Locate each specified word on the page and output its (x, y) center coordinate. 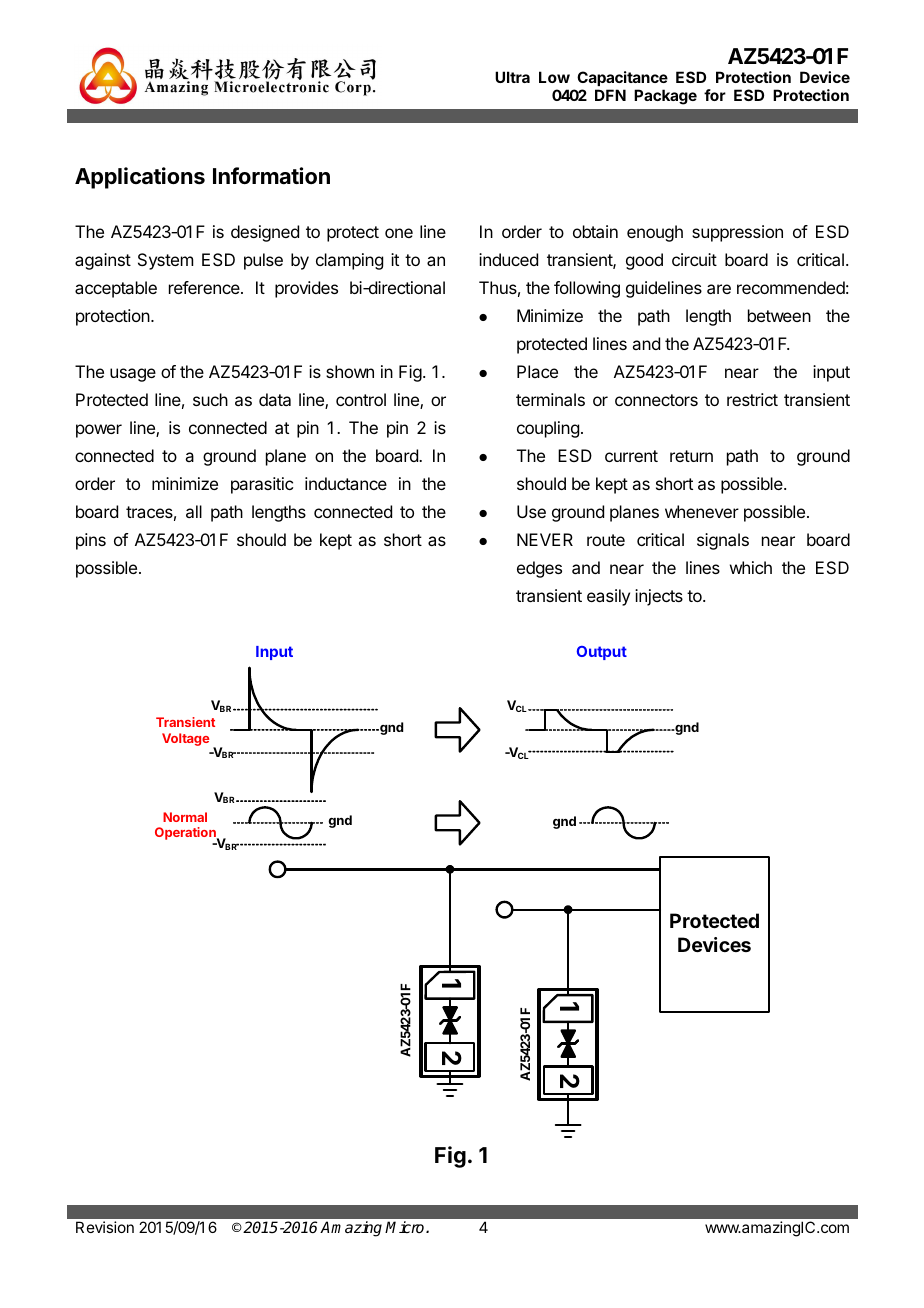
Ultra (512, 77)
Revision (105, 1227)
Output (602, 653)
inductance (346, 483)
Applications (140, 178)
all (194, 511)
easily (608, 597)
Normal (185, 817)
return (691, 456)
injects (659, 597)
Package (665, 97)
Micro (406, 1227)
